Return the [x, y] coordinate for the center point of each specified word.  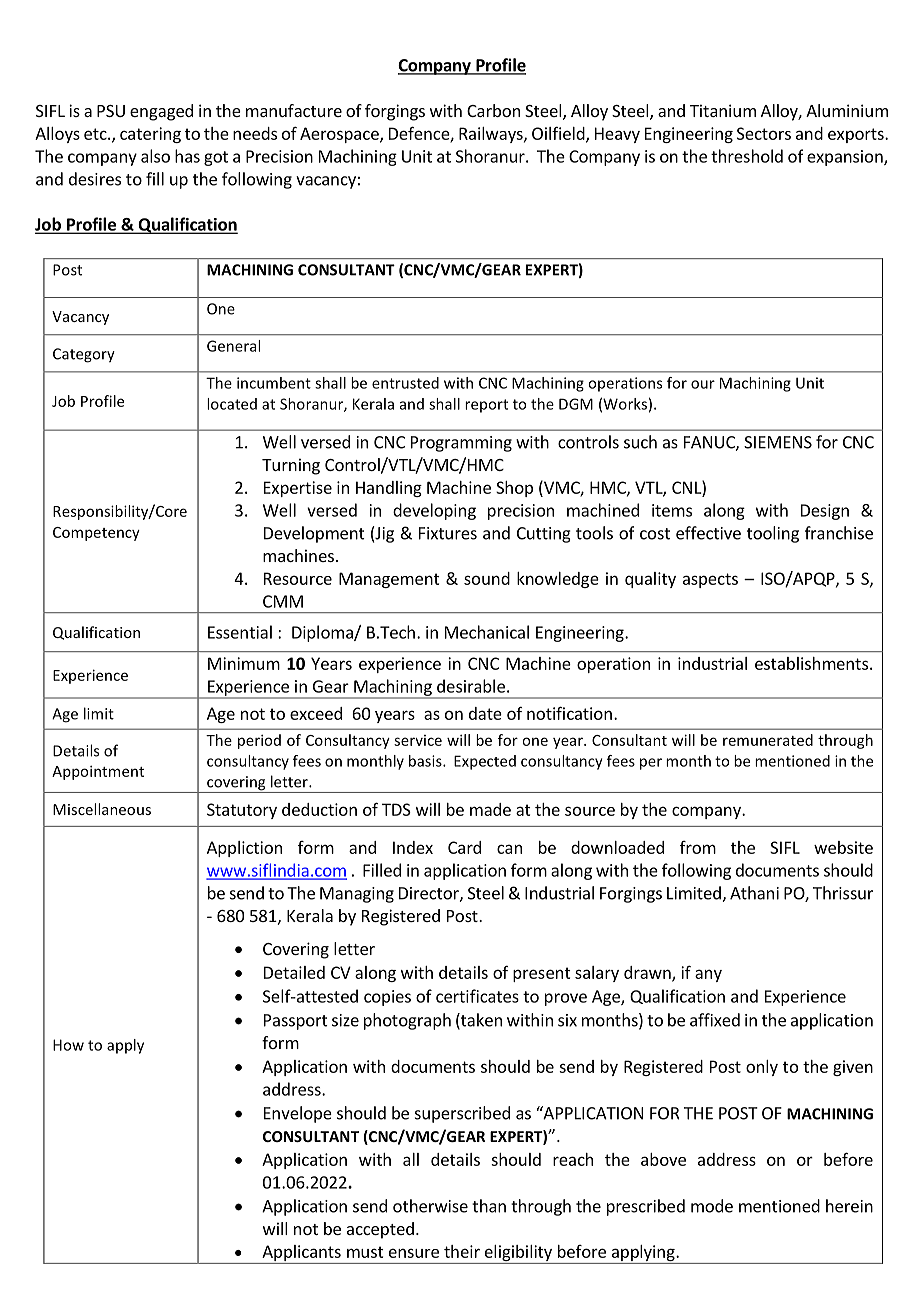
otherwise [430, 1206]
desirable [471, 686]
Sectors [764, 133]
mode [712, 1206]
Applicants [301, 1254]
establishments [811, 663]
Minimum [244, 663]
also [155, 156]
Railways [492, 135]
